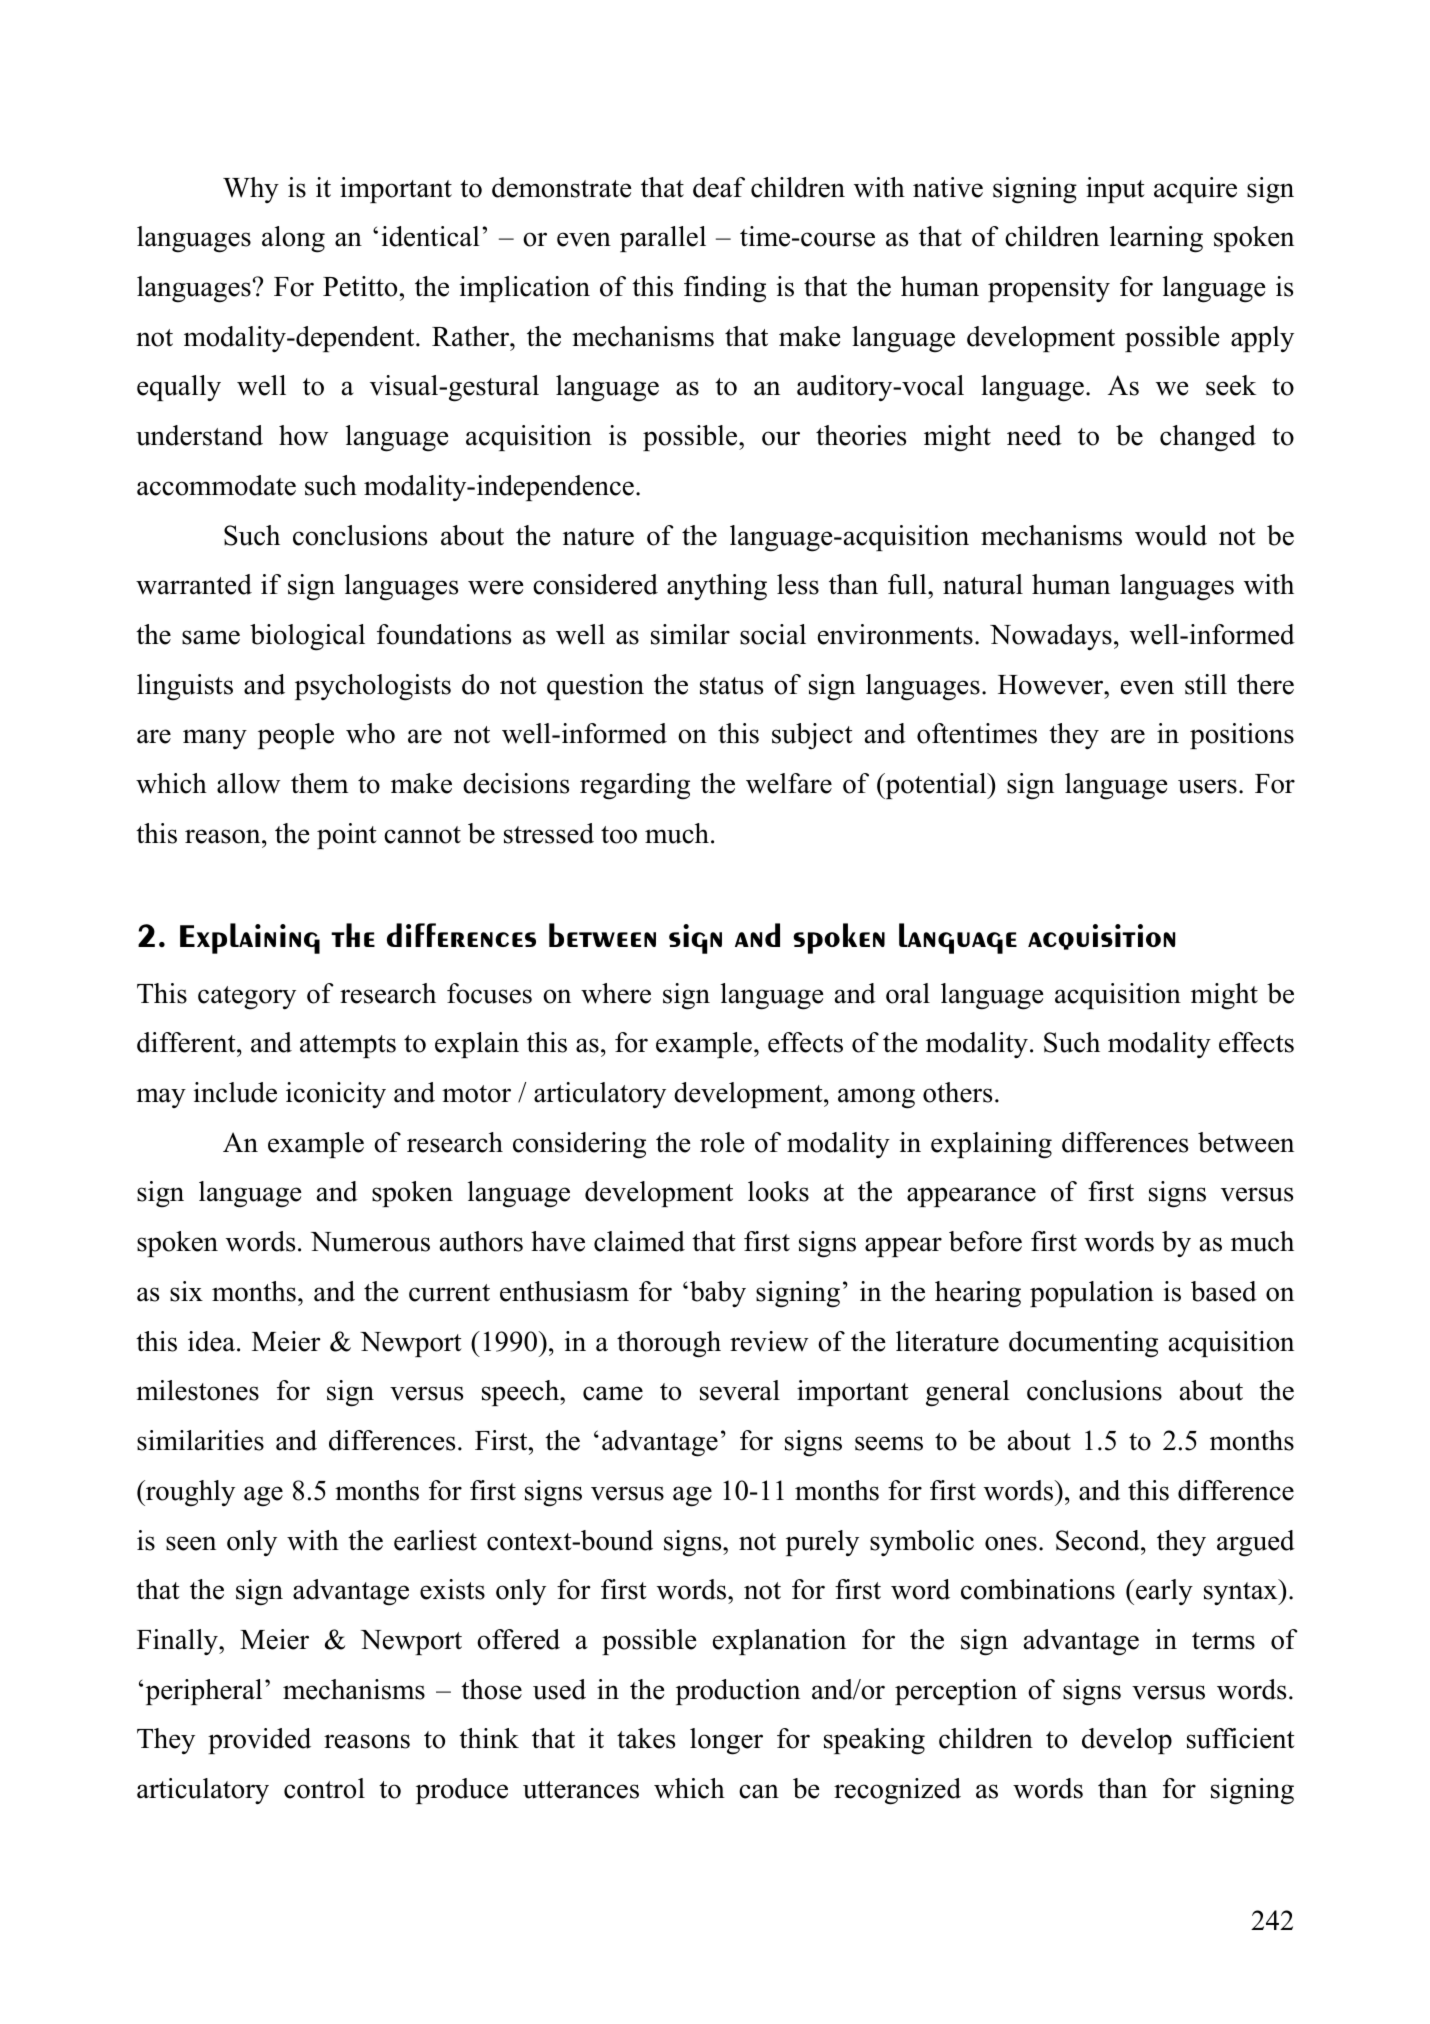 The image size is (1430, 2024). What do you see at coordinates (370, 1242) in the screenshot?
I see `Numerous` at bounding box center [370, 1242].
